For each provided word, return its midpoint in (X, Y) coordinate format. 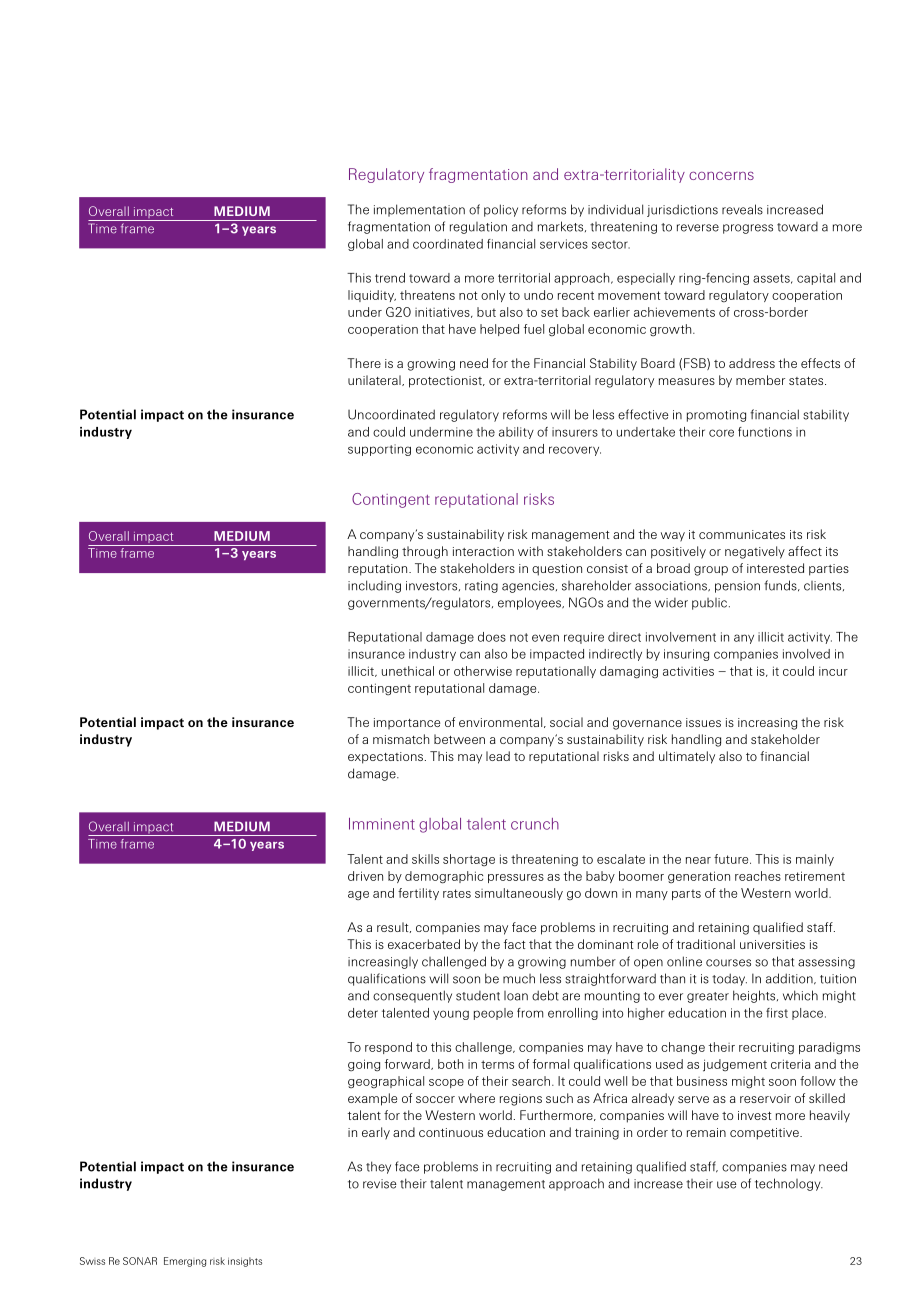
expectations (385, 758)
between (459, 739)
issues (703, 722)
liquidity (372, 296)
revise (380, 1184)
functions (765, 432)
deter (363, 1013)
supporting (379, 450)
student (478, 996)
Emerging (185, 1262)
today (729, 979)
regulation (478, 228)
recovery (575, 451)
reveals (742, 209)
